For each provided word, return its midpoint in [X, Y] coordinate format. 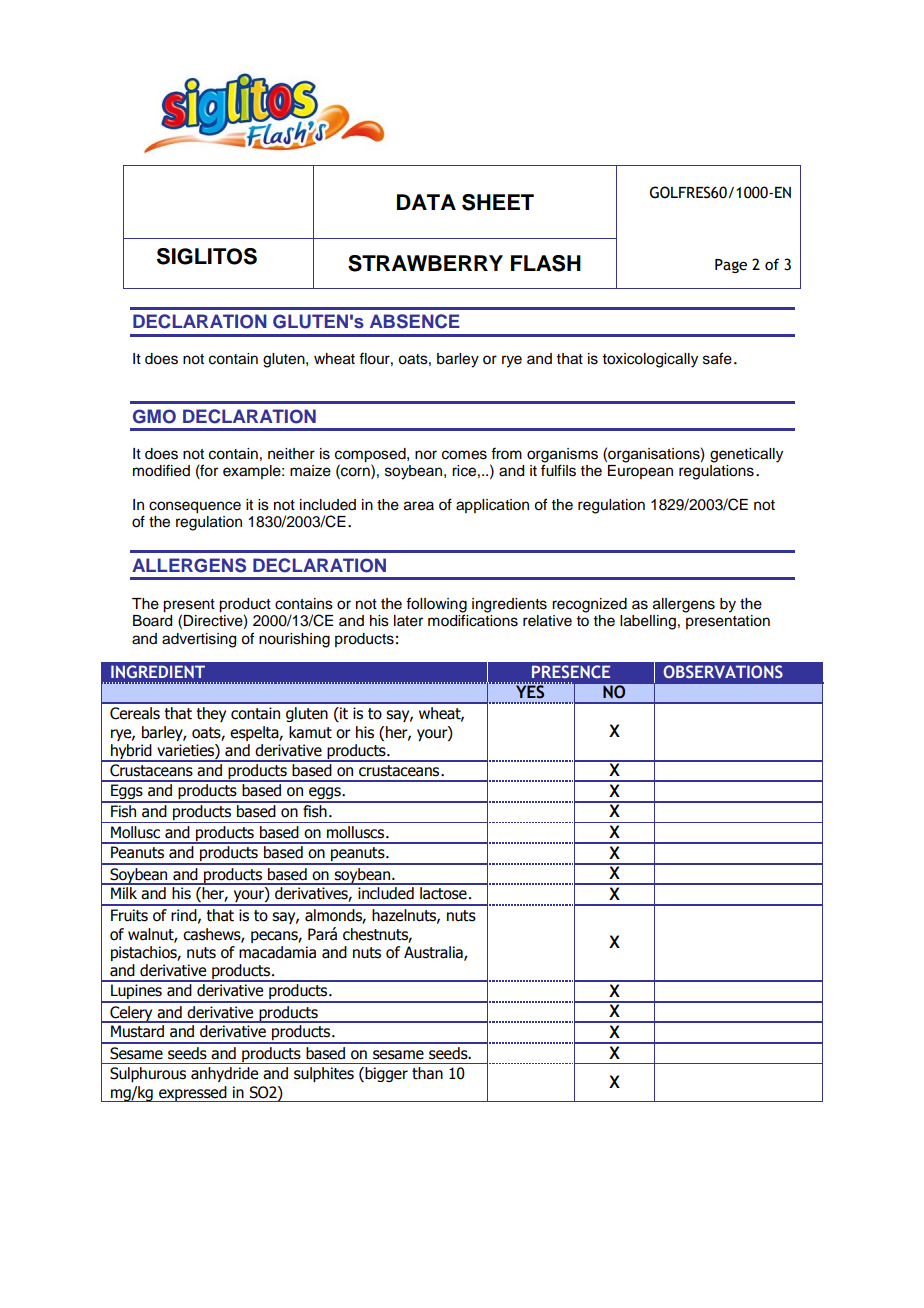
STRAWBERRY [425, 263]
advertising [199, 640]
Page [731, 266]
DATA [426, 202]
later [408, 621]
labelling [648, 622]
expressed [193, 1094]
